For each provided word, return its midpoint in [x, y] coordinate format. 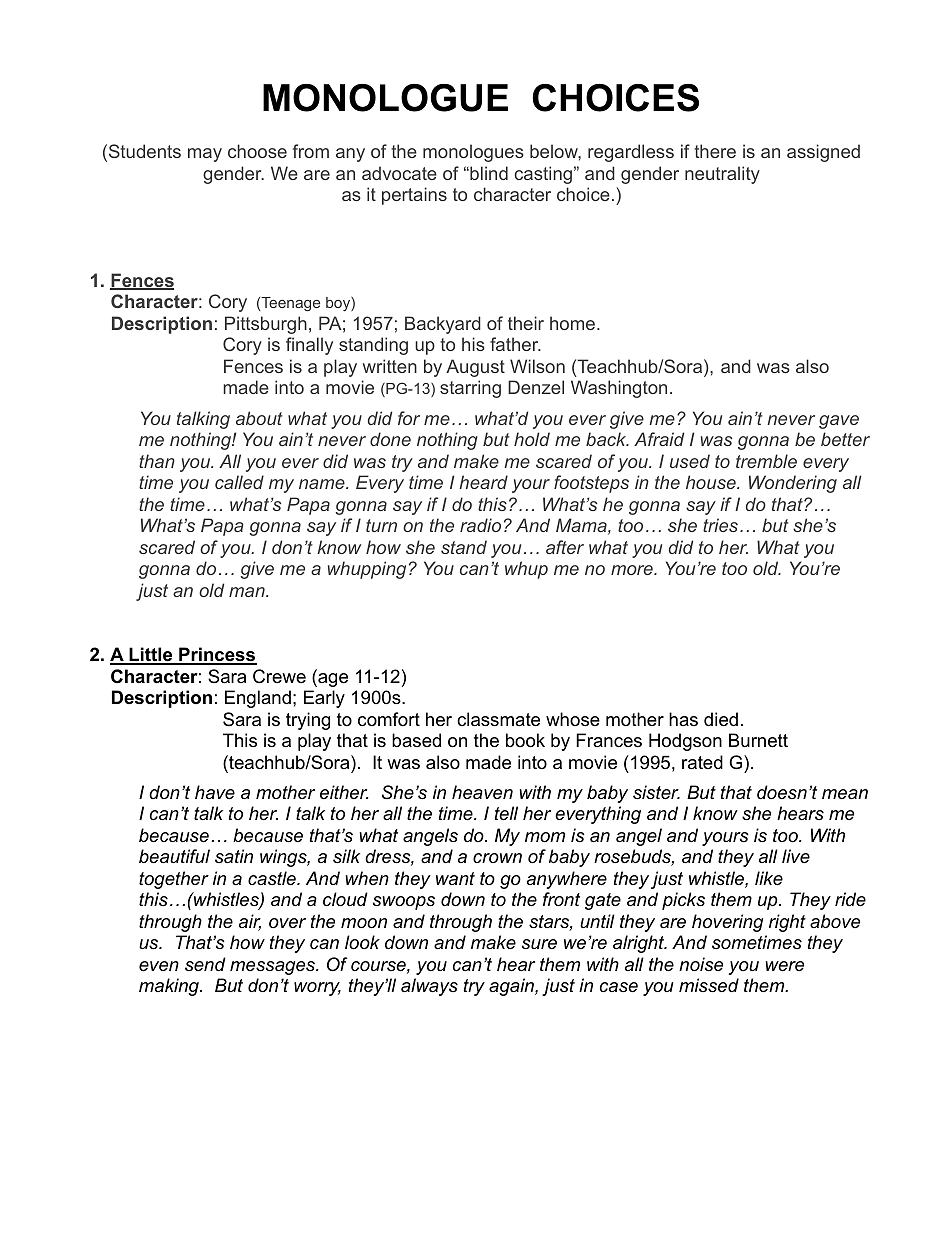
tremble [766, 461]
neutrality [722, 175]
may [205, 155]
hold [532, 439]
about [259, 418]
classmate [498, 719]
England [258, 699]
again [512, 987]
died [721, 719]
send [205, 964]
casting [543, 175]
